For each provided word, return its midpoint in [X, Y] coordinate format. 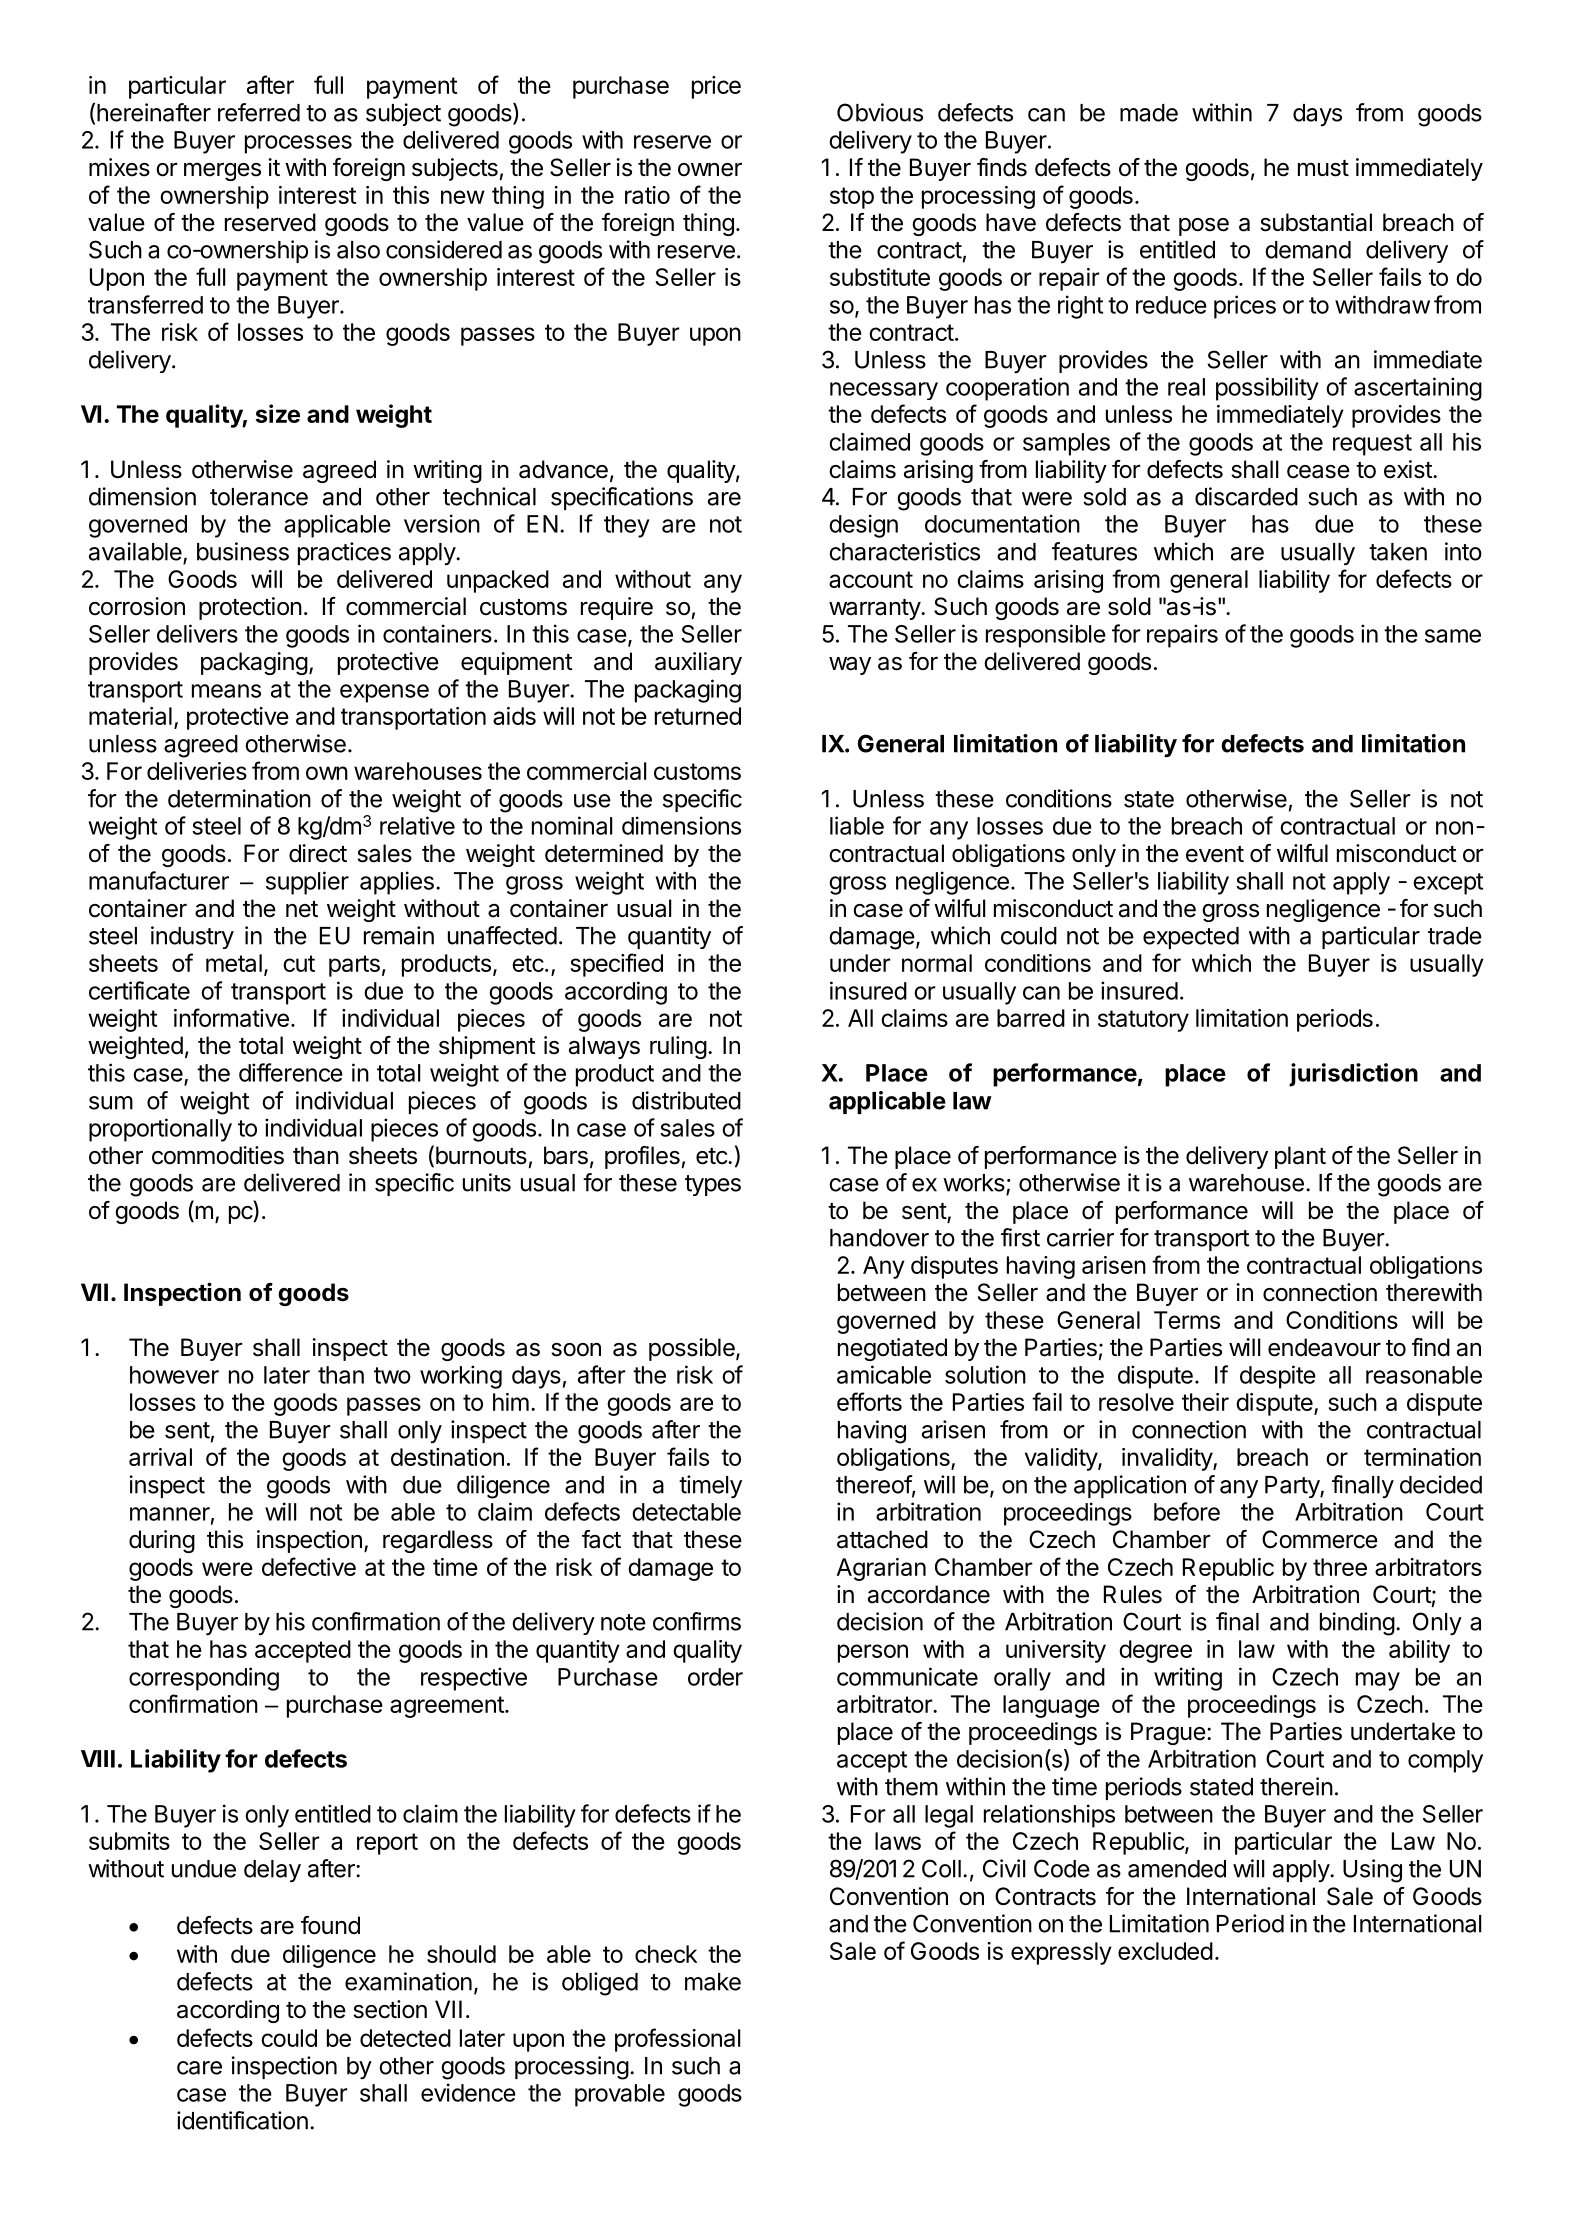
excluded [1165, 1951]
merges [222, 171]
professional [677, 2040]
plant [1300, 1157]
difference [291, 1072]
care [199, 2068]
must [1323, 168]
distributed [686, 1100]
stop [852, 198]
